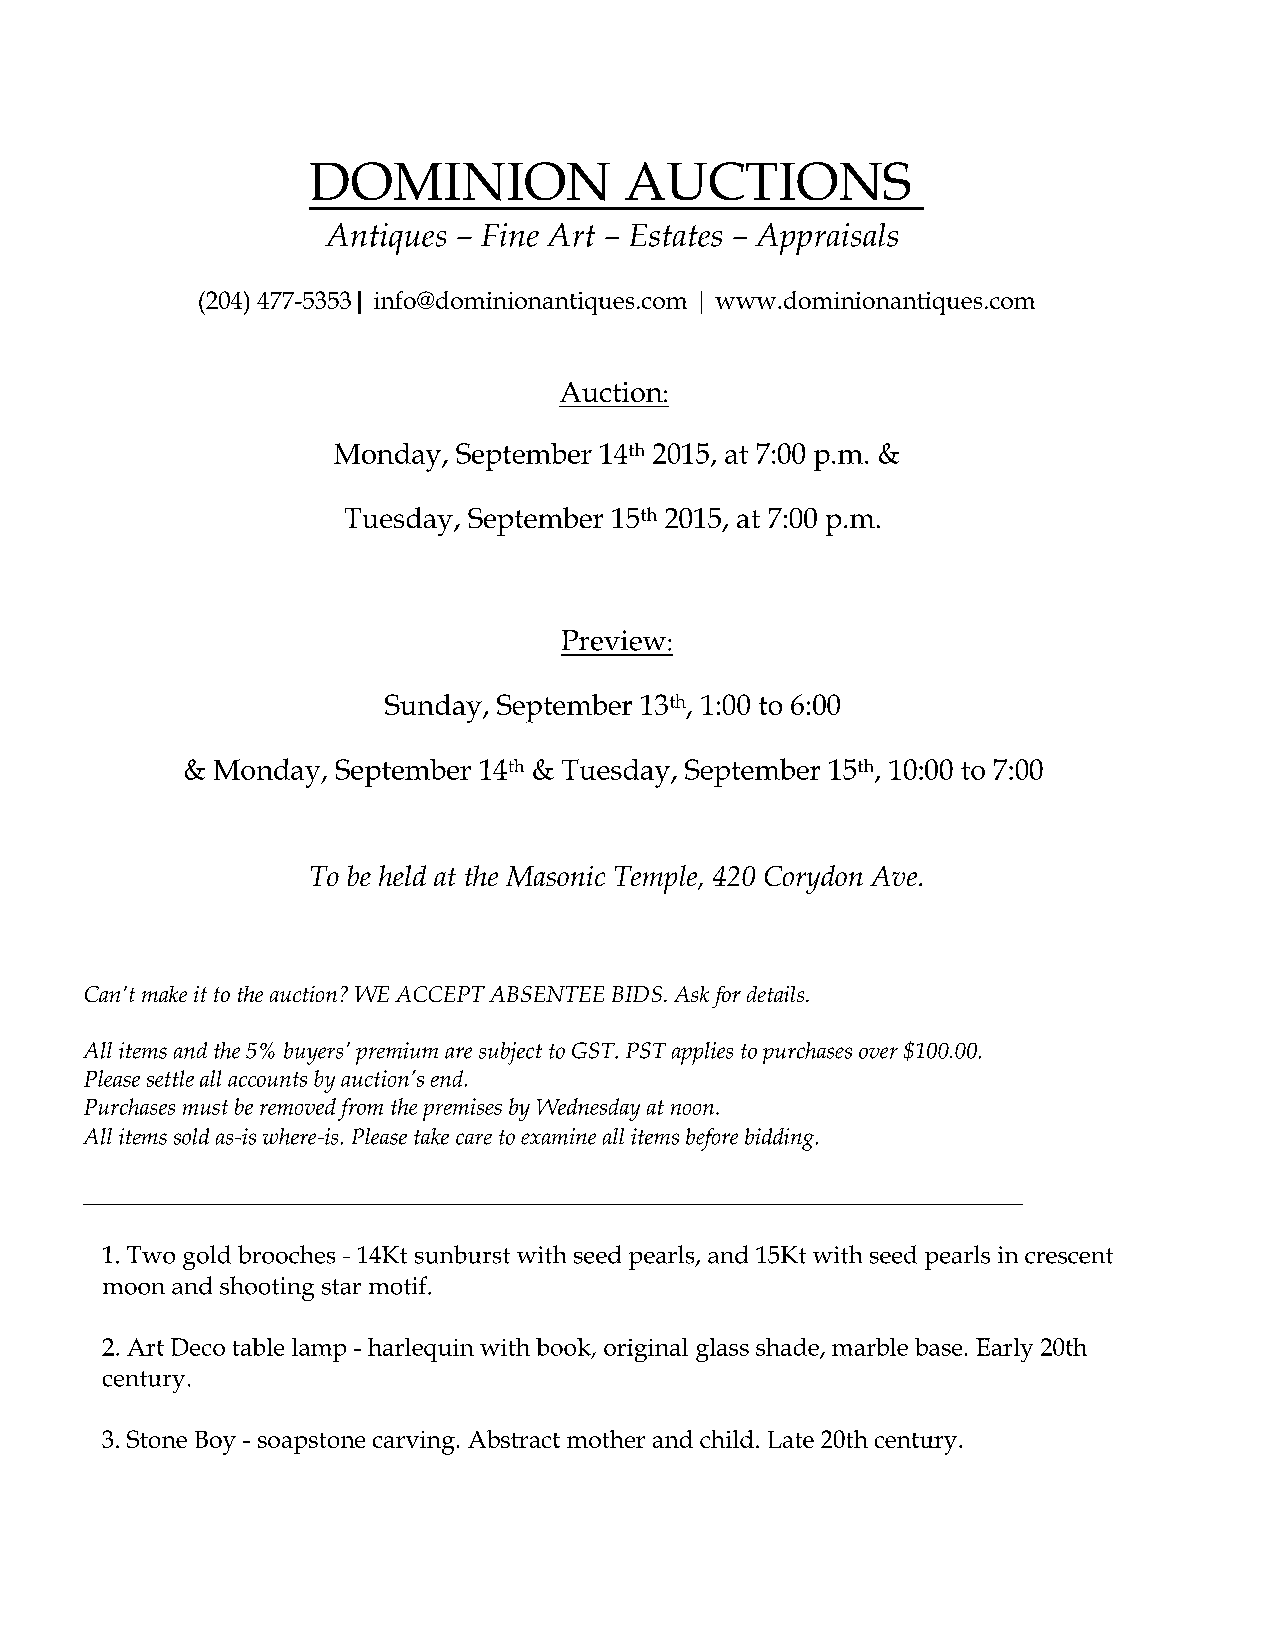 The image size is (1261, 1632). What do you see at coordinates (215, 1443) in the image?
I see `Boy` at bounding box center [215, 1443].
